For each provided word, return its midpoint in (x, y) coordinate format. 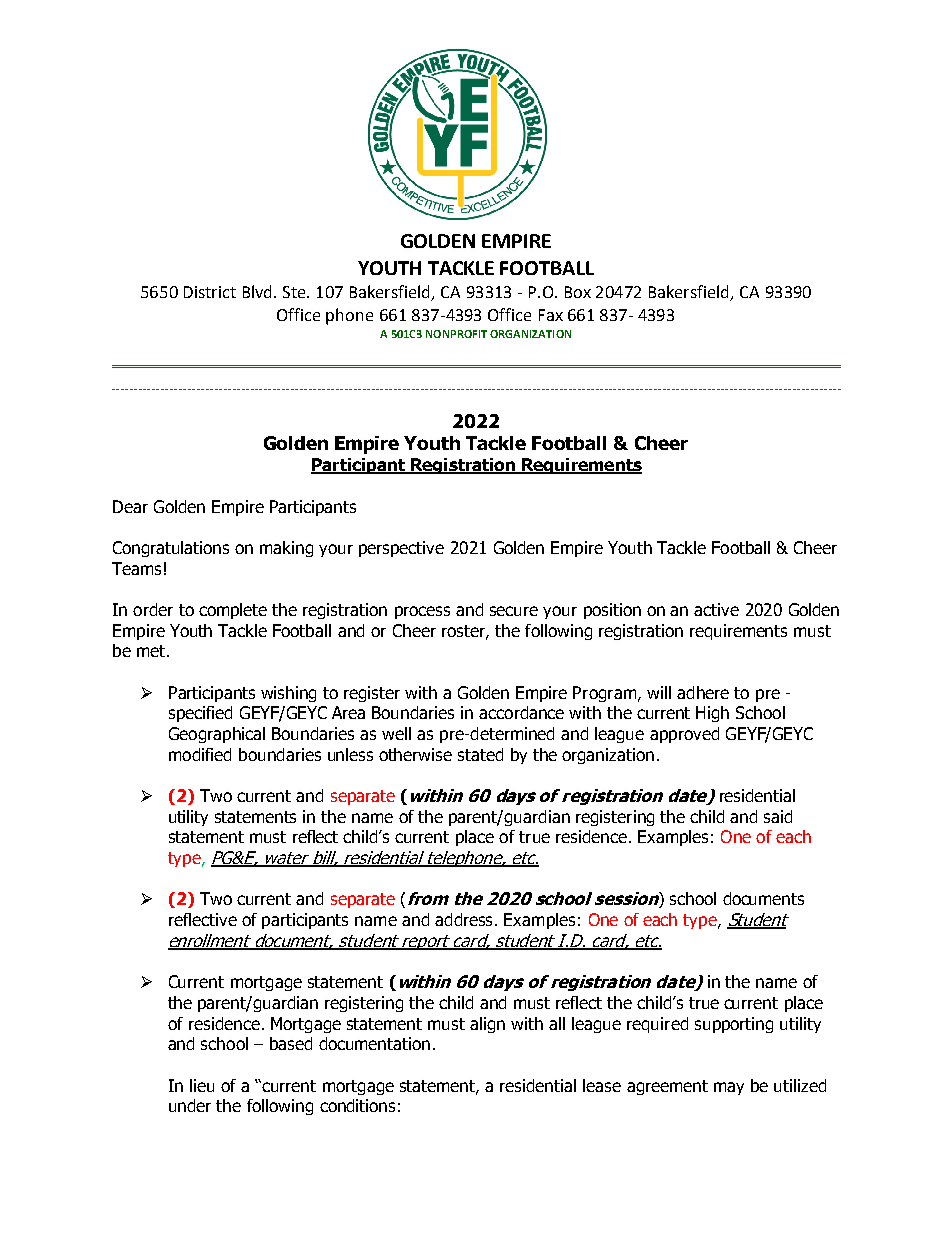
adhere (703, 692)
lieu (202, 1085)
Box (578, 292)
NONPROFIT (456, 334)
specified (200, 714)
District (210, 292)
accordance (521, 712)
